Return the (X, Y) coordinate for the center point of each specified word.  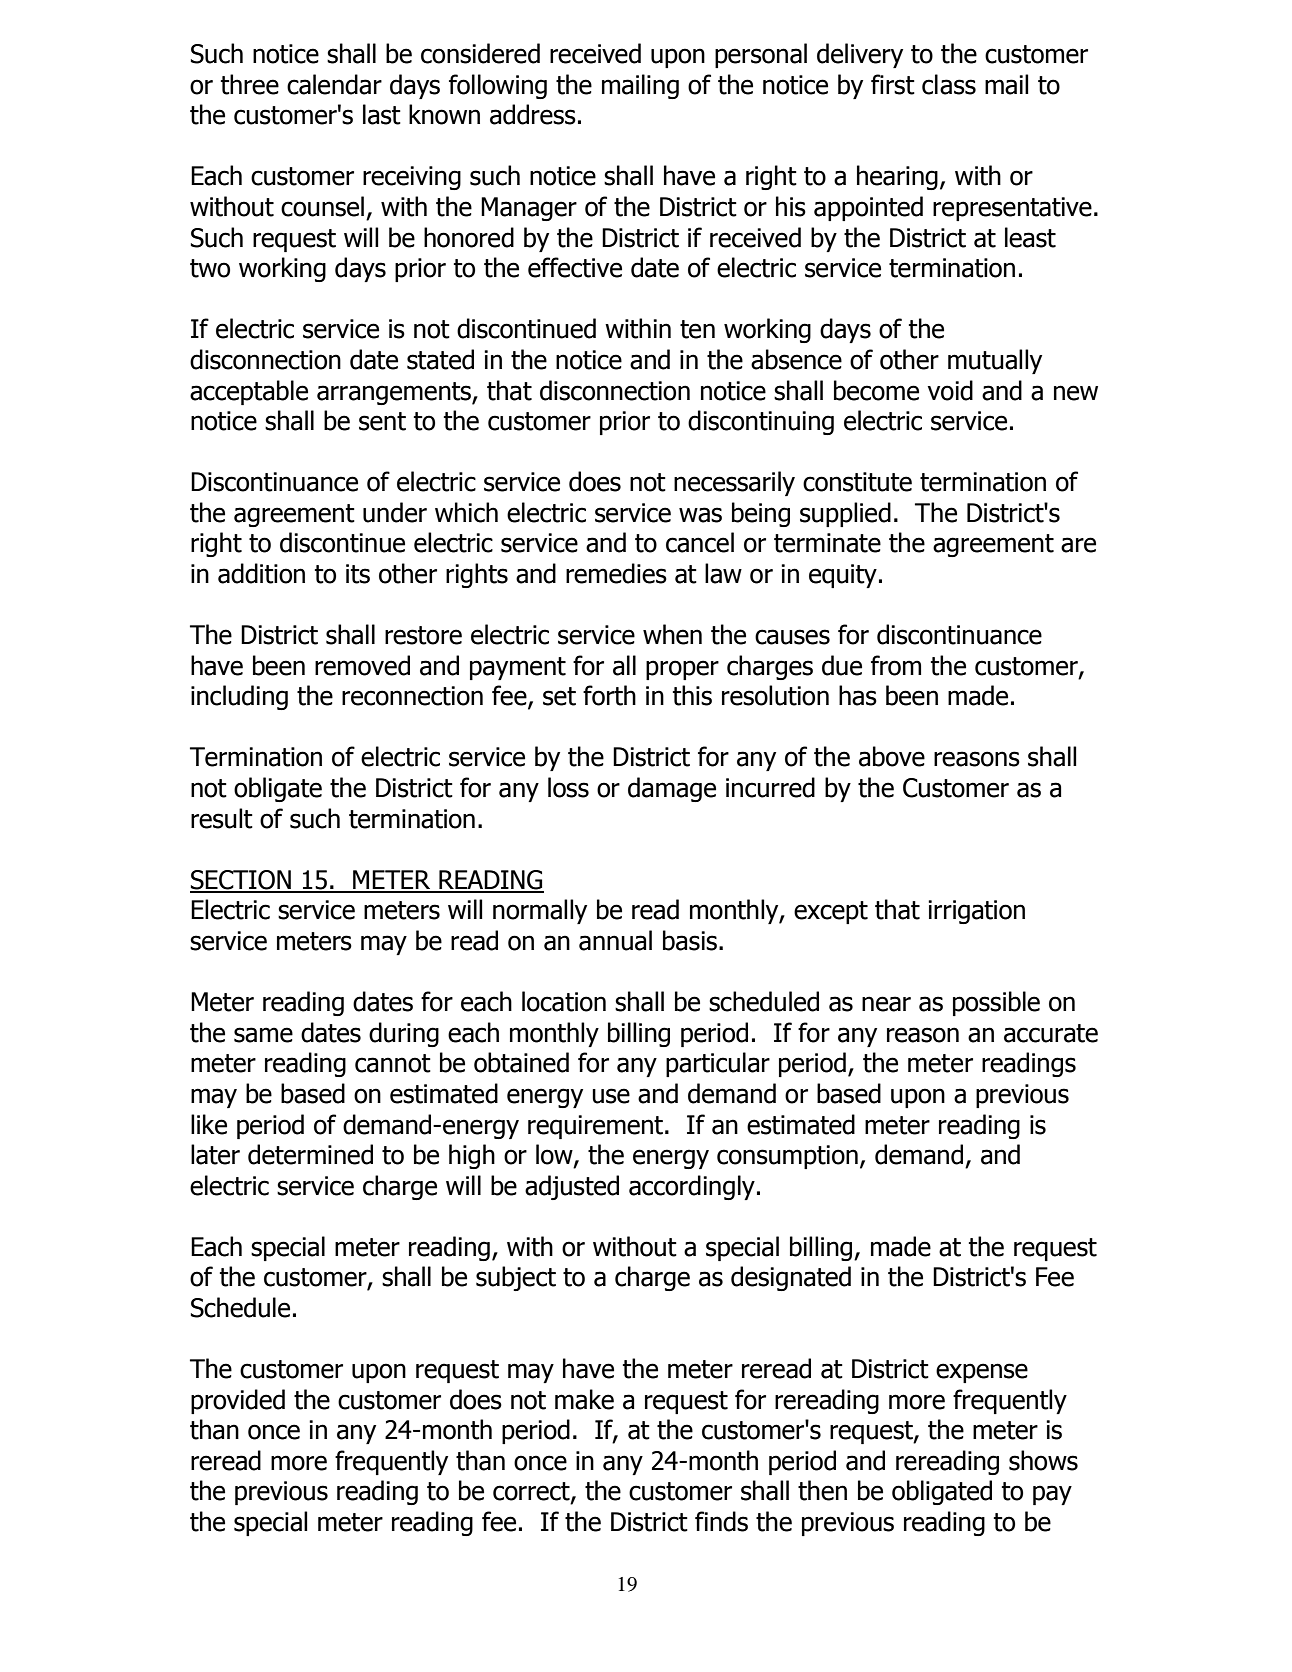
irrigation (976, 912)
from (896, 665)
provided (238, 1401)
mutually (995, 361)
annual (615, 940)
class (949, 84)
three (249, 84)
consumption (787, 1157)
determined (310, 1154)
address (533, 114)
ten (697, 329)
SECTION (241, 881)
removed (362, 665)
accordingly (692, 1187)
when (672, 634)
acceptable (249, 392)
